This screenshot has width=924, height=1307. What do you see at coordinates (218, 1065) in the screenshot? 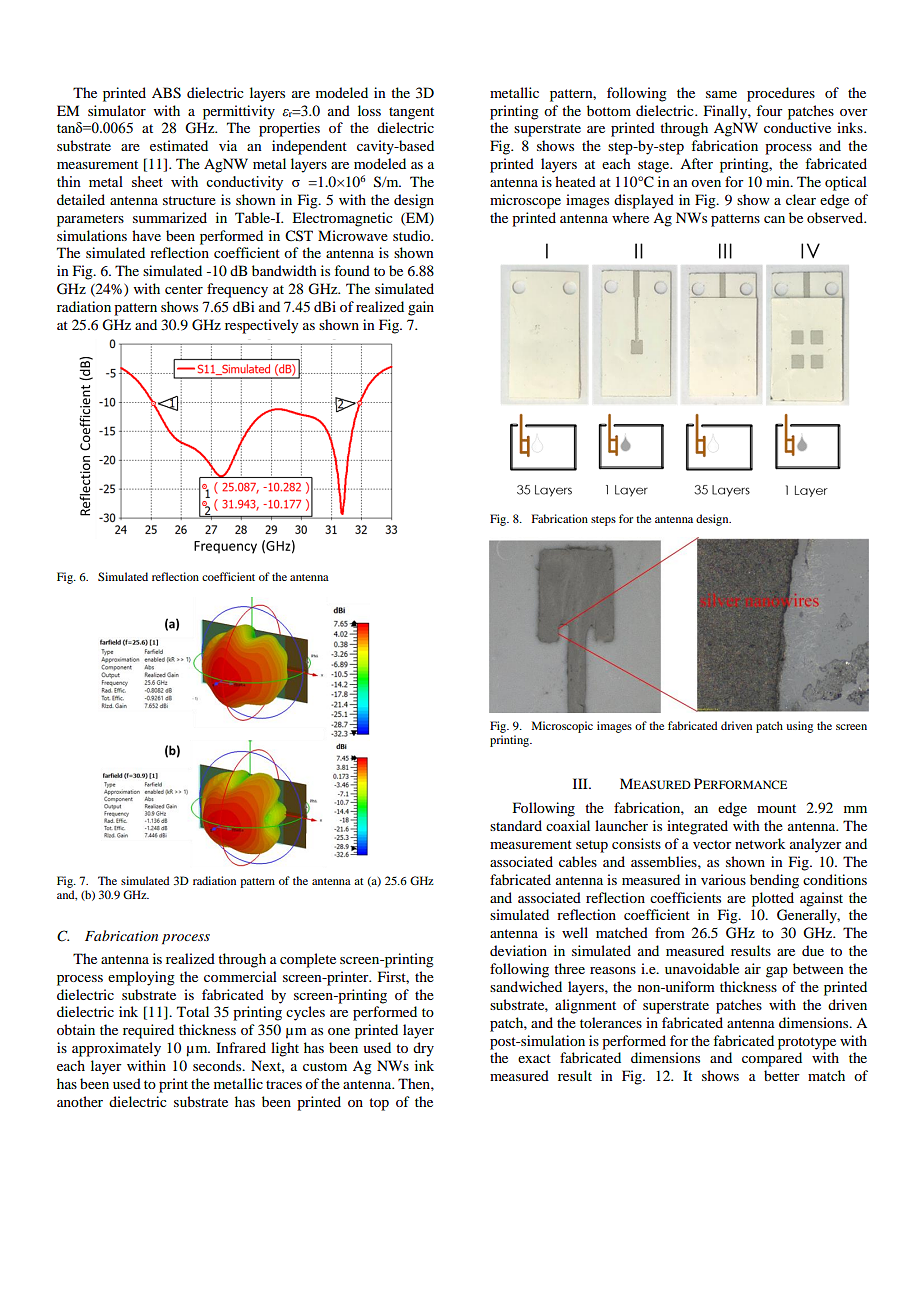
I see `seconds` at bounding box center [218, 1065].
